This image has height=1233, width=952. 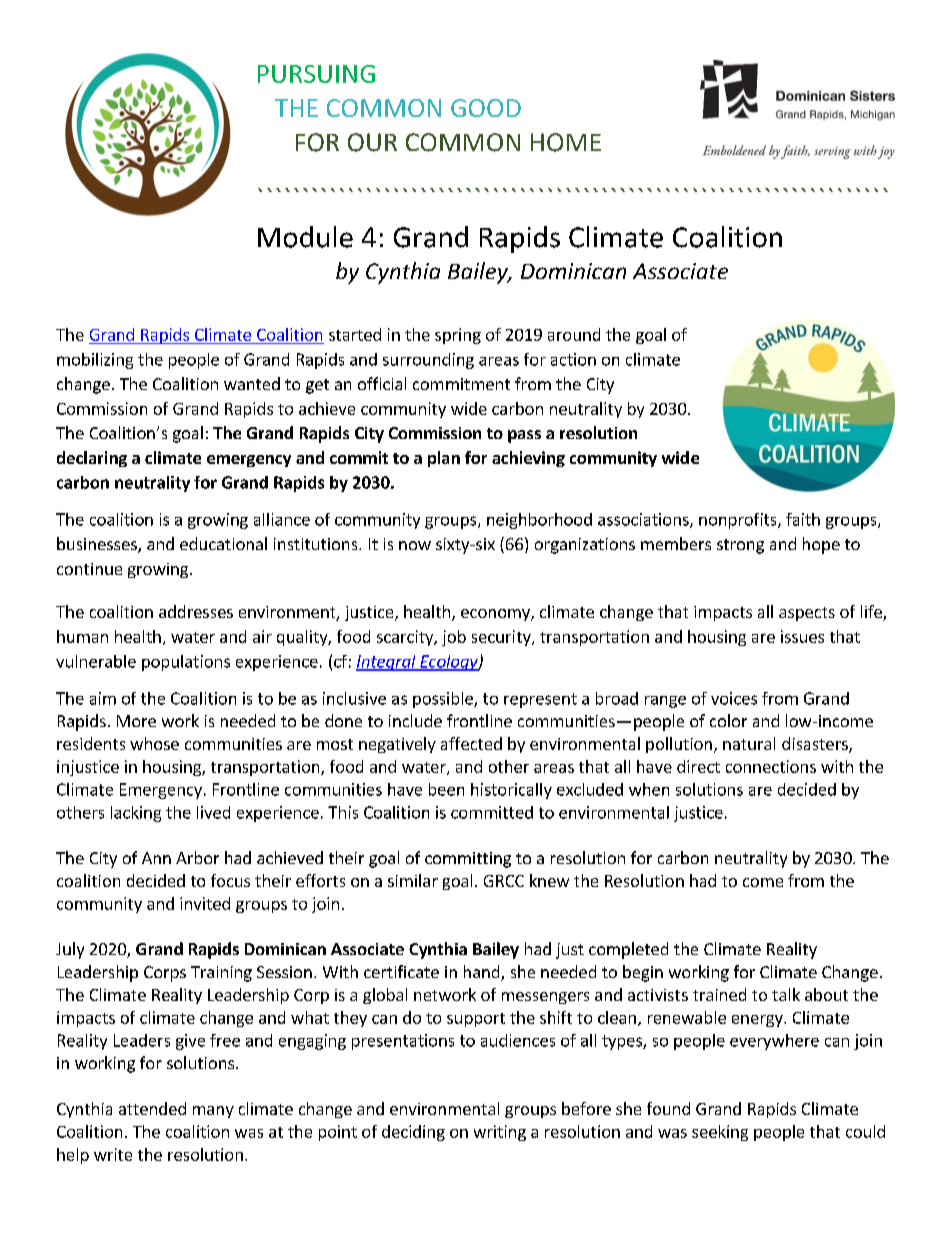 What do you see at coordinates (807, 614) in the image?
I see `aspects` at bounding box center [807, 614].
